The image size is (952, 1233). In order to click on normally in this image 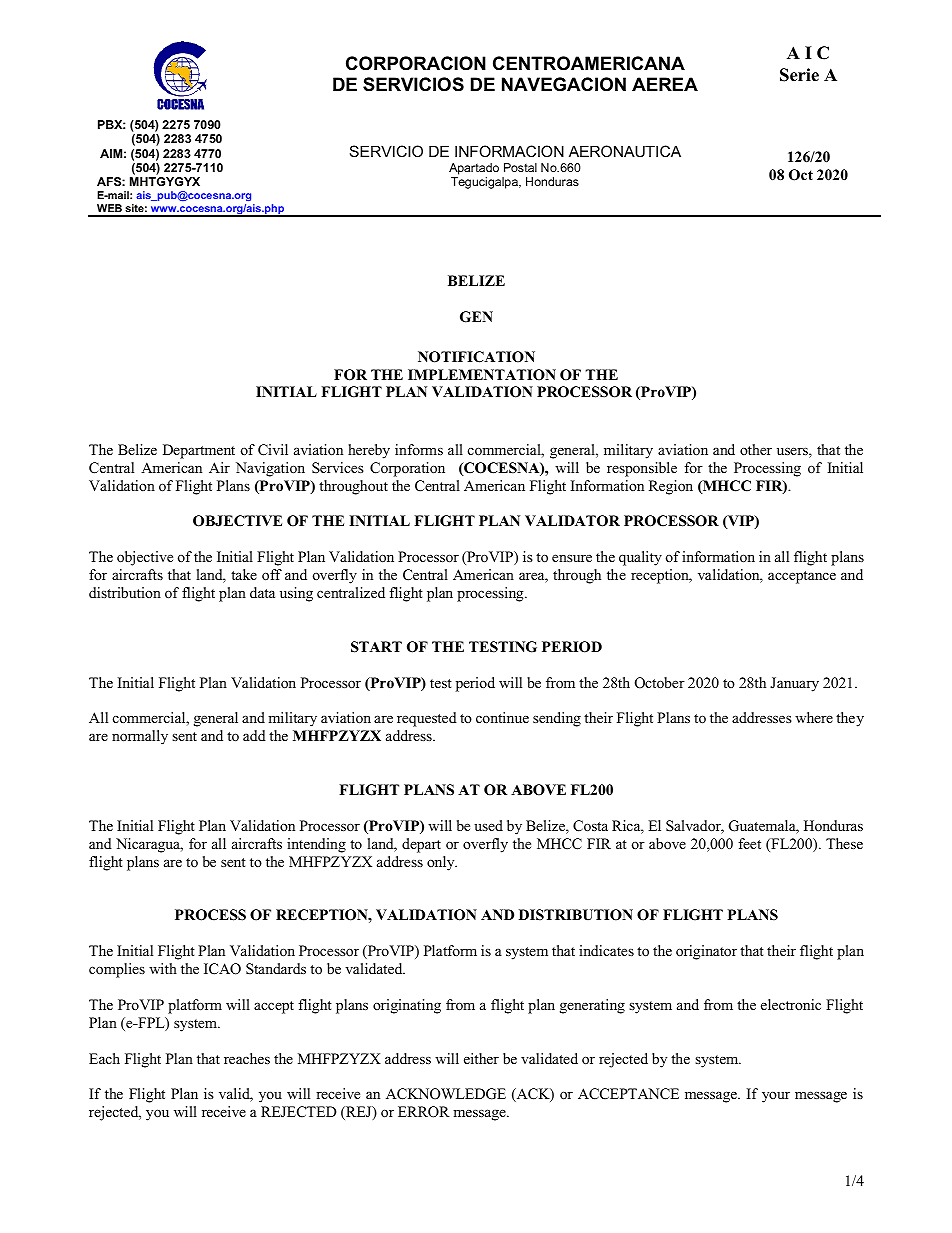, I will do `click(140, 737)`.
